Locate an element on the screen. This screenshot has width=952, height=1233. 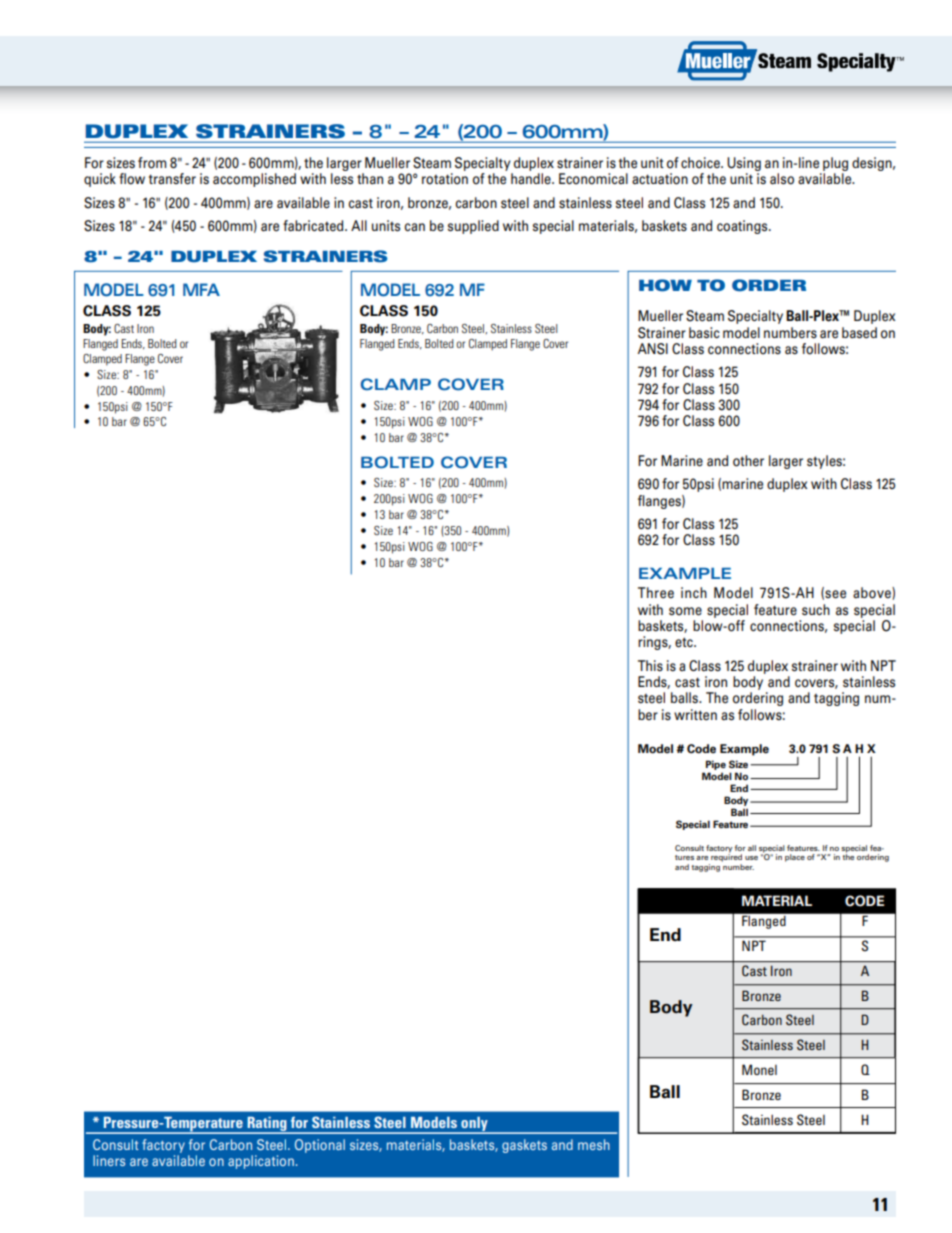
required is located at coordinates (726, 857).
